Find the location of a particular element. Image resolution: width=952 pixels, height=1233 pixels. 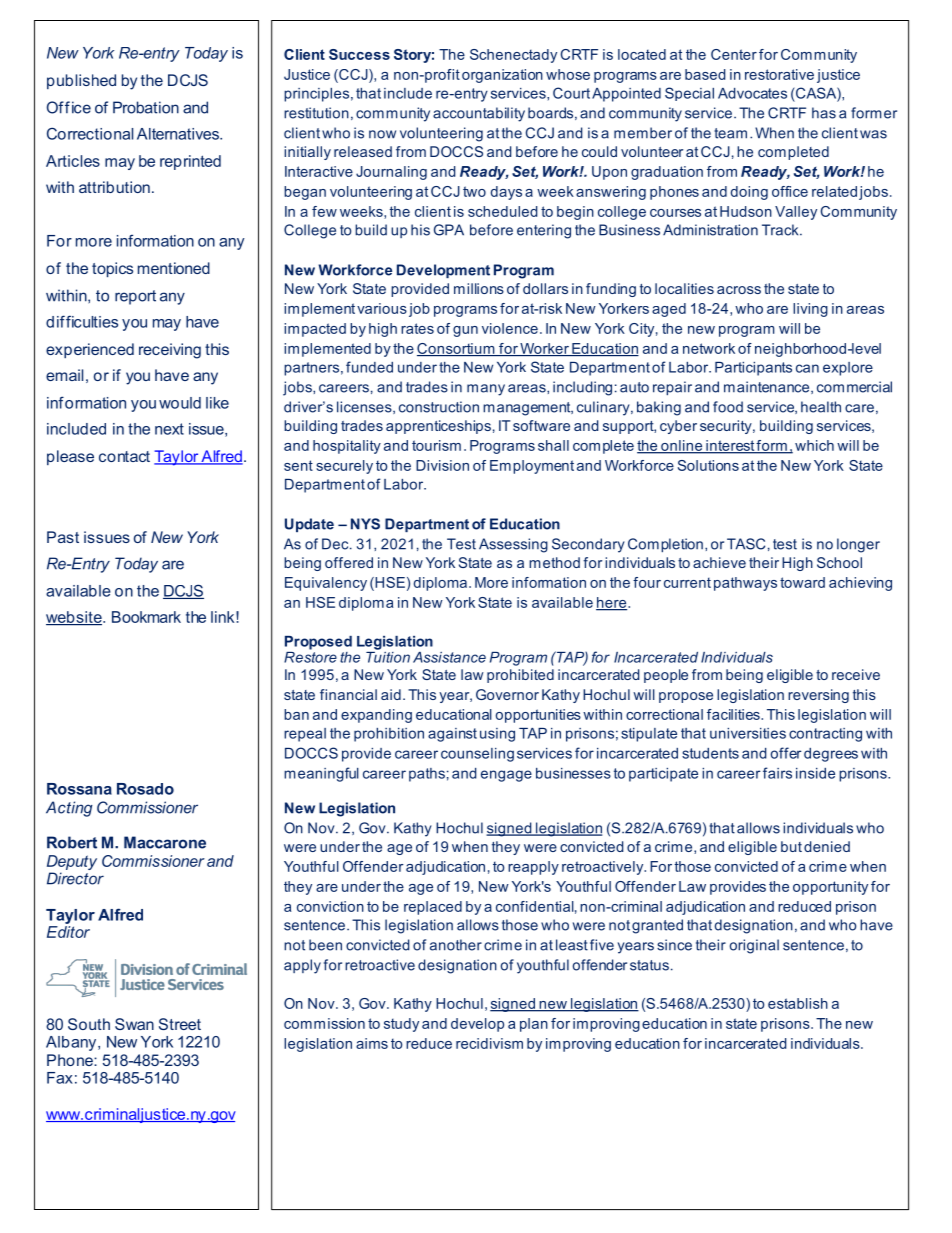

replaced is located at coordinates (433, 908).
